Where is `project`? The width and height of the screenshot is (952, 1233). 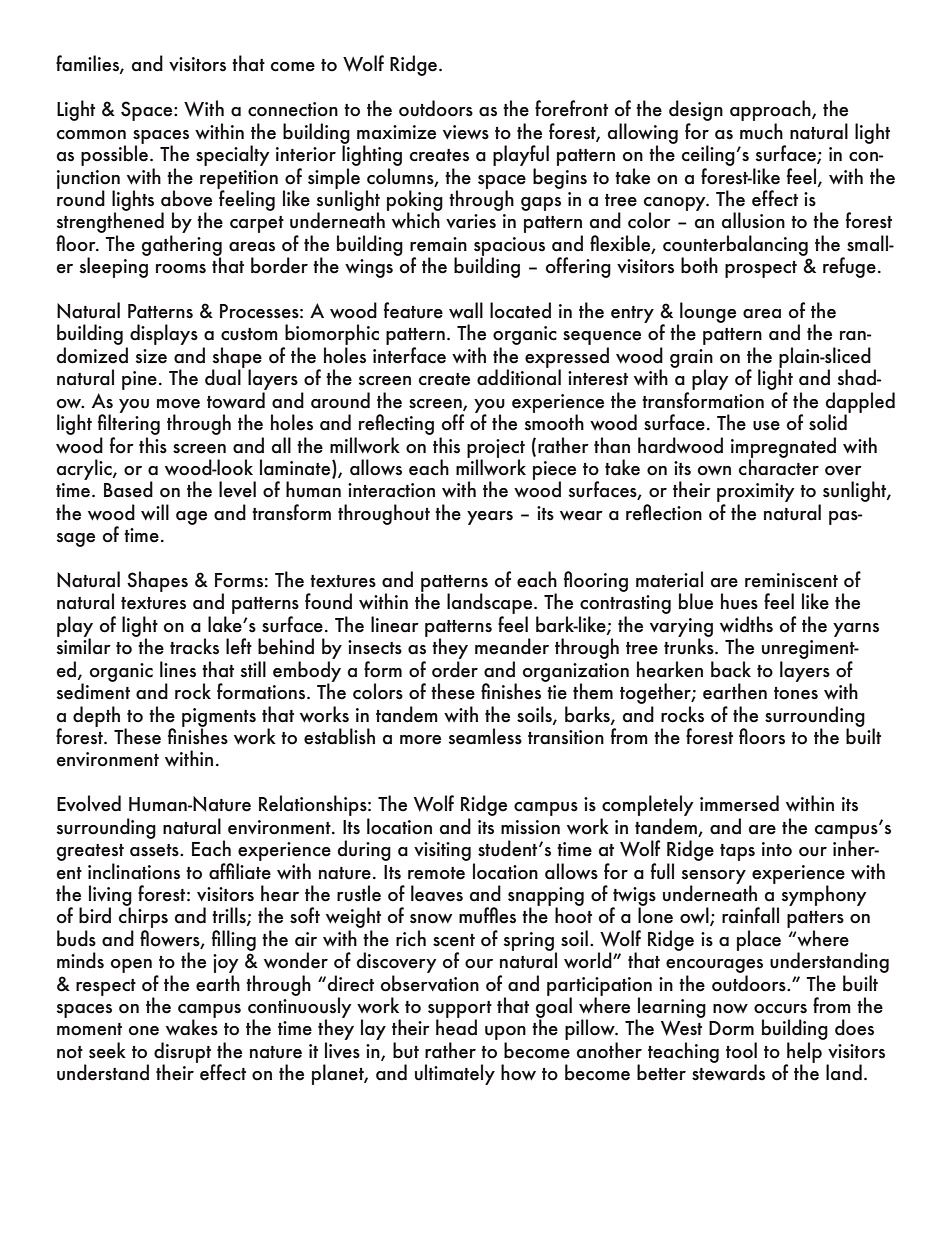
project is located at coordinates (496, 449).
